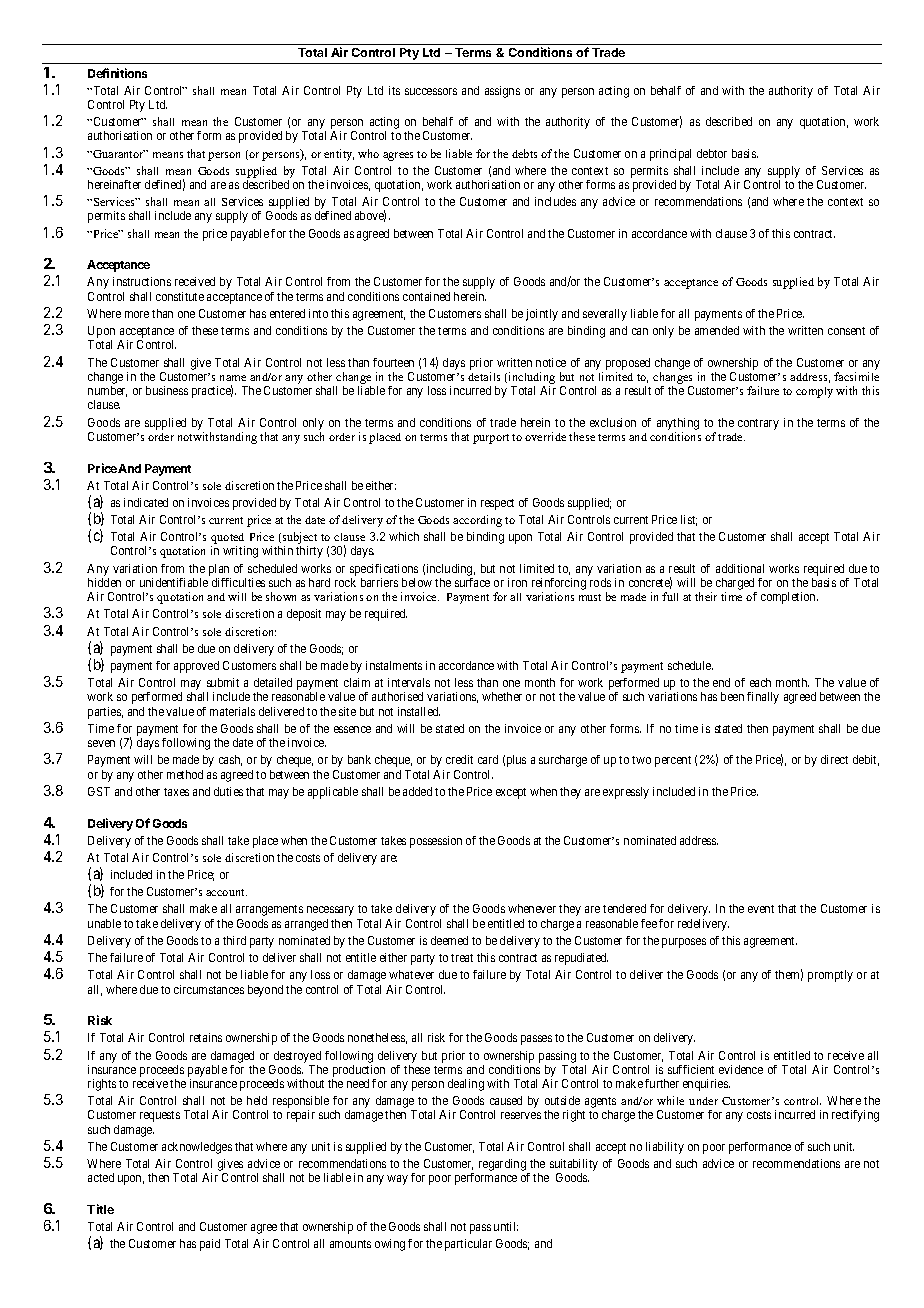  I want to click on approved, so click(196, 667).
